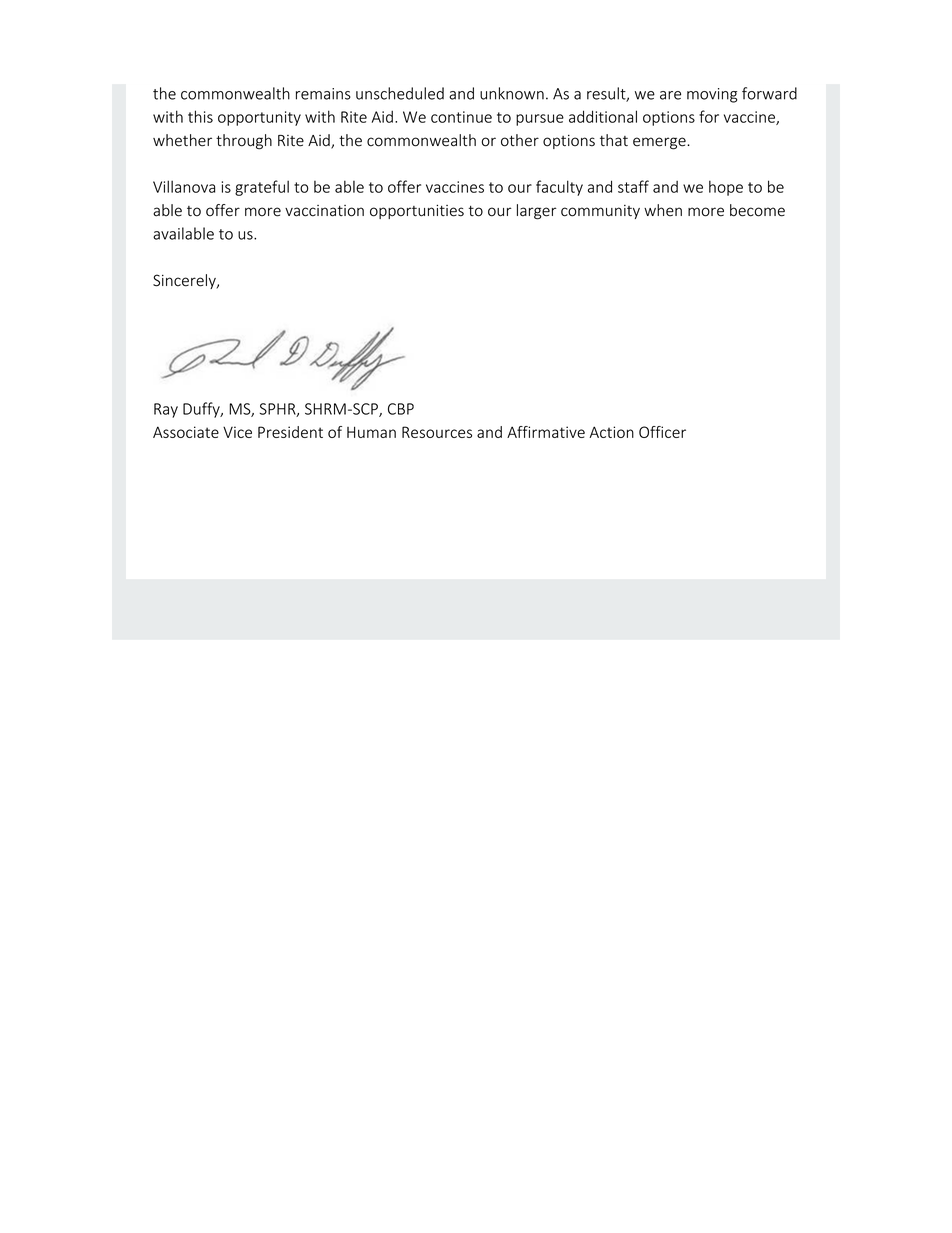  I want to click on moving, so click(712, 95).
